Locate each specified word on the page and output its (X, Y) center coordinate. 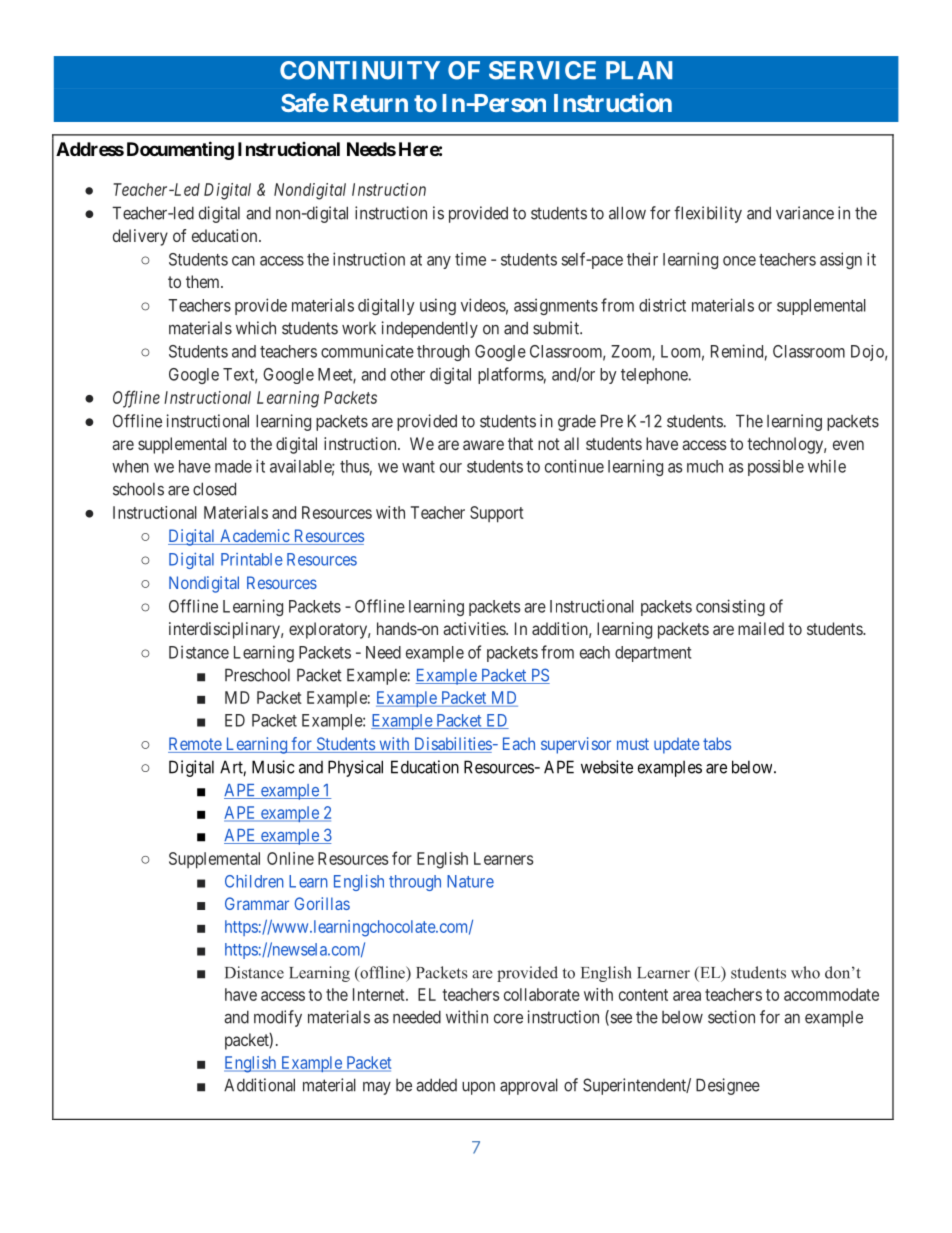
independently (430, 329)
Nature (470, 881)
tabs (717, 743)
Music (273, 767)
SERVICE (542, 70)
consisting (730, 607)
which (256, 328)
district (662, 305)
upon (478, 1088)
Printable (252, 559)
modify (278, 1018)
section (731, 1017)
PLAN (639, 70)
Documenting (180, 150)
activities (475, 628)
